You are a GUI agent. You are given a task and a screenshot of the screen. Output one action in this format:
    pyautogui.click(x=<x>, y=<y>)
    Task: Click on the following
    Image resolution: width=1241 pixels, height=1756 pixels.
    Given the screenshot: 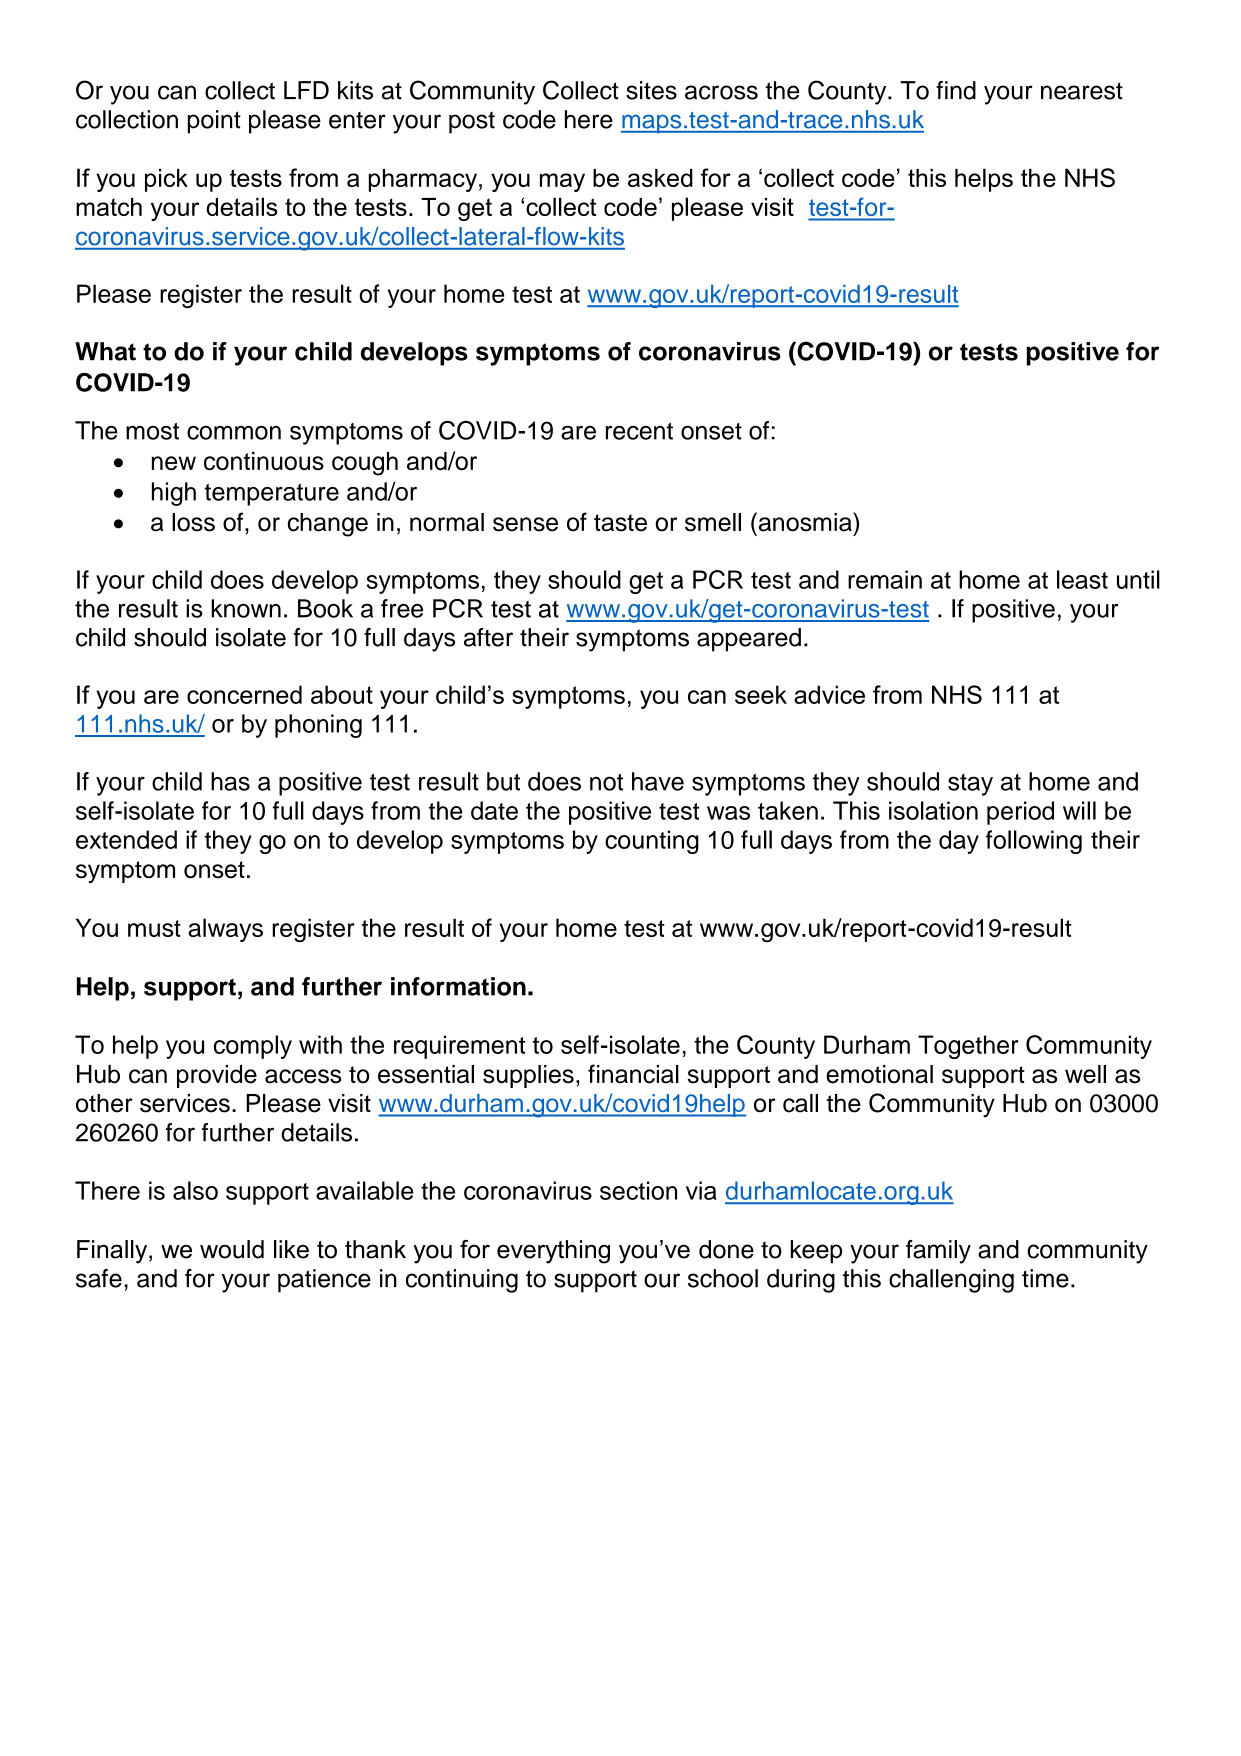 What is the action you would take?
    pyautogui.click(x=1034, y=842)
